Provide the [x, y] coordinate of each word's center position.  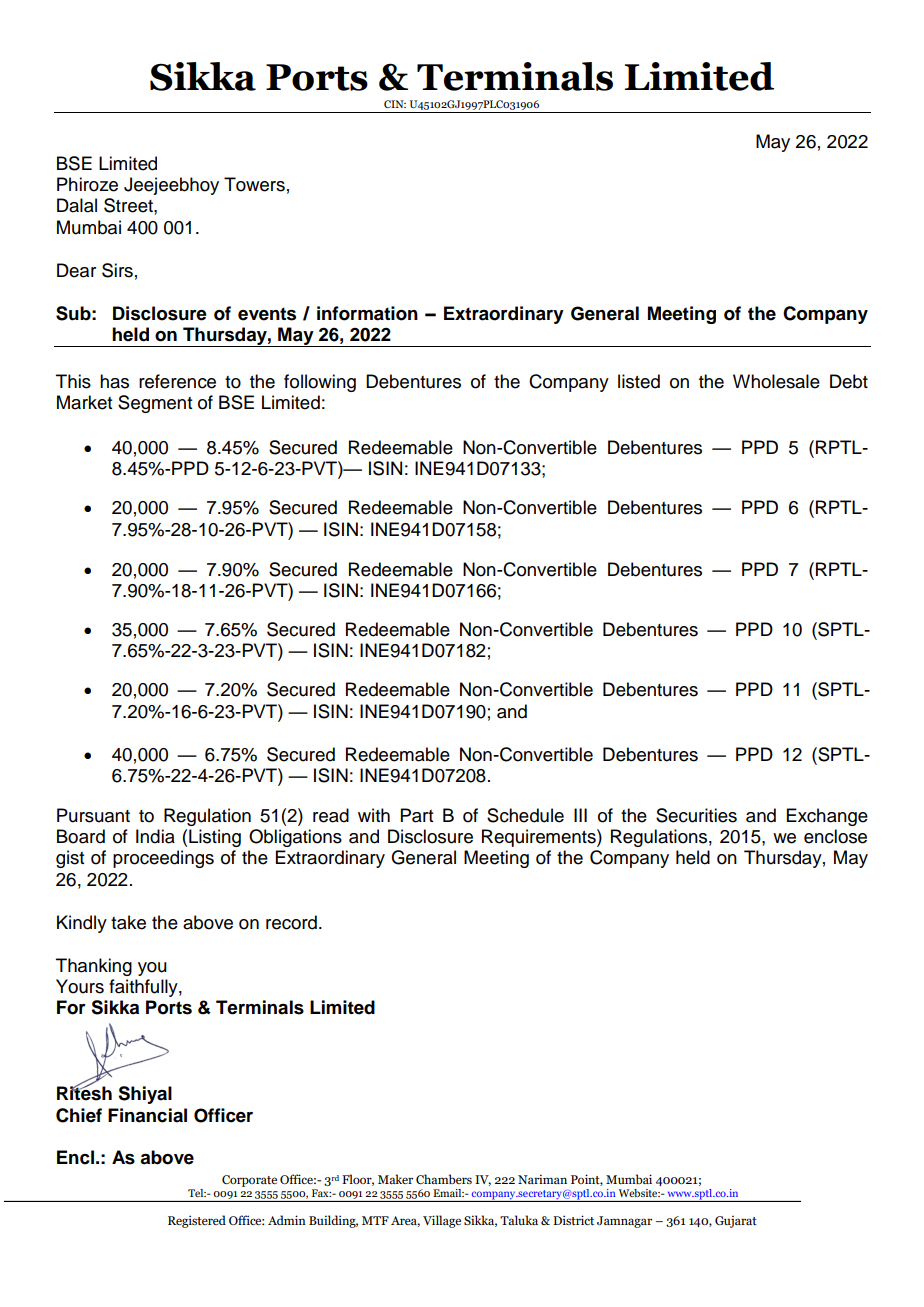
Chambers [444, 1179]
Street [129, 205]
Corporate [249, 1181]
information [367, 313]
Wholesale [776, 381]
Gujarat [736, 1222]
